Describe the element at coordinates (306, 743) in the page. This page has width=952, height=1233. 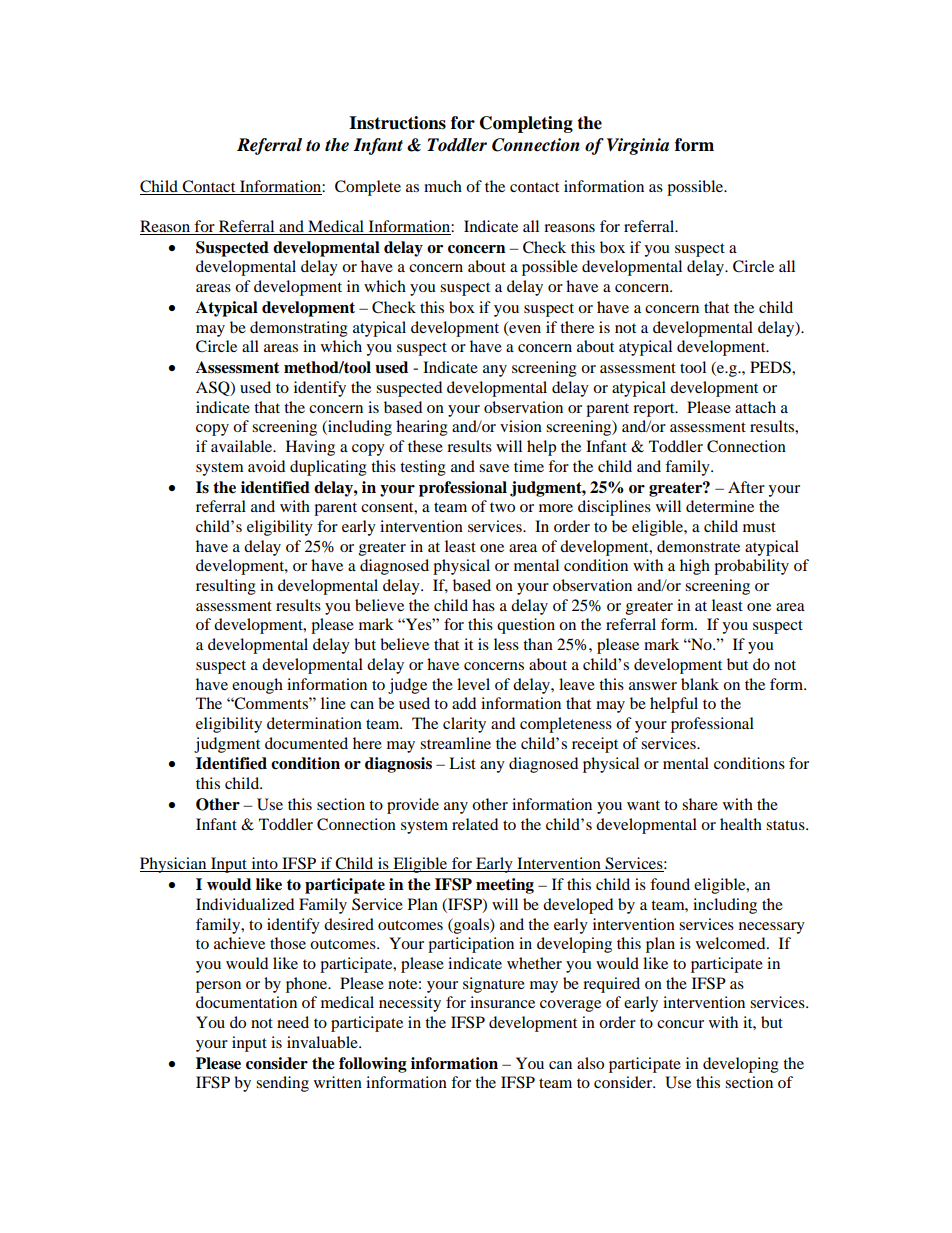
I see `documented` at that location.
